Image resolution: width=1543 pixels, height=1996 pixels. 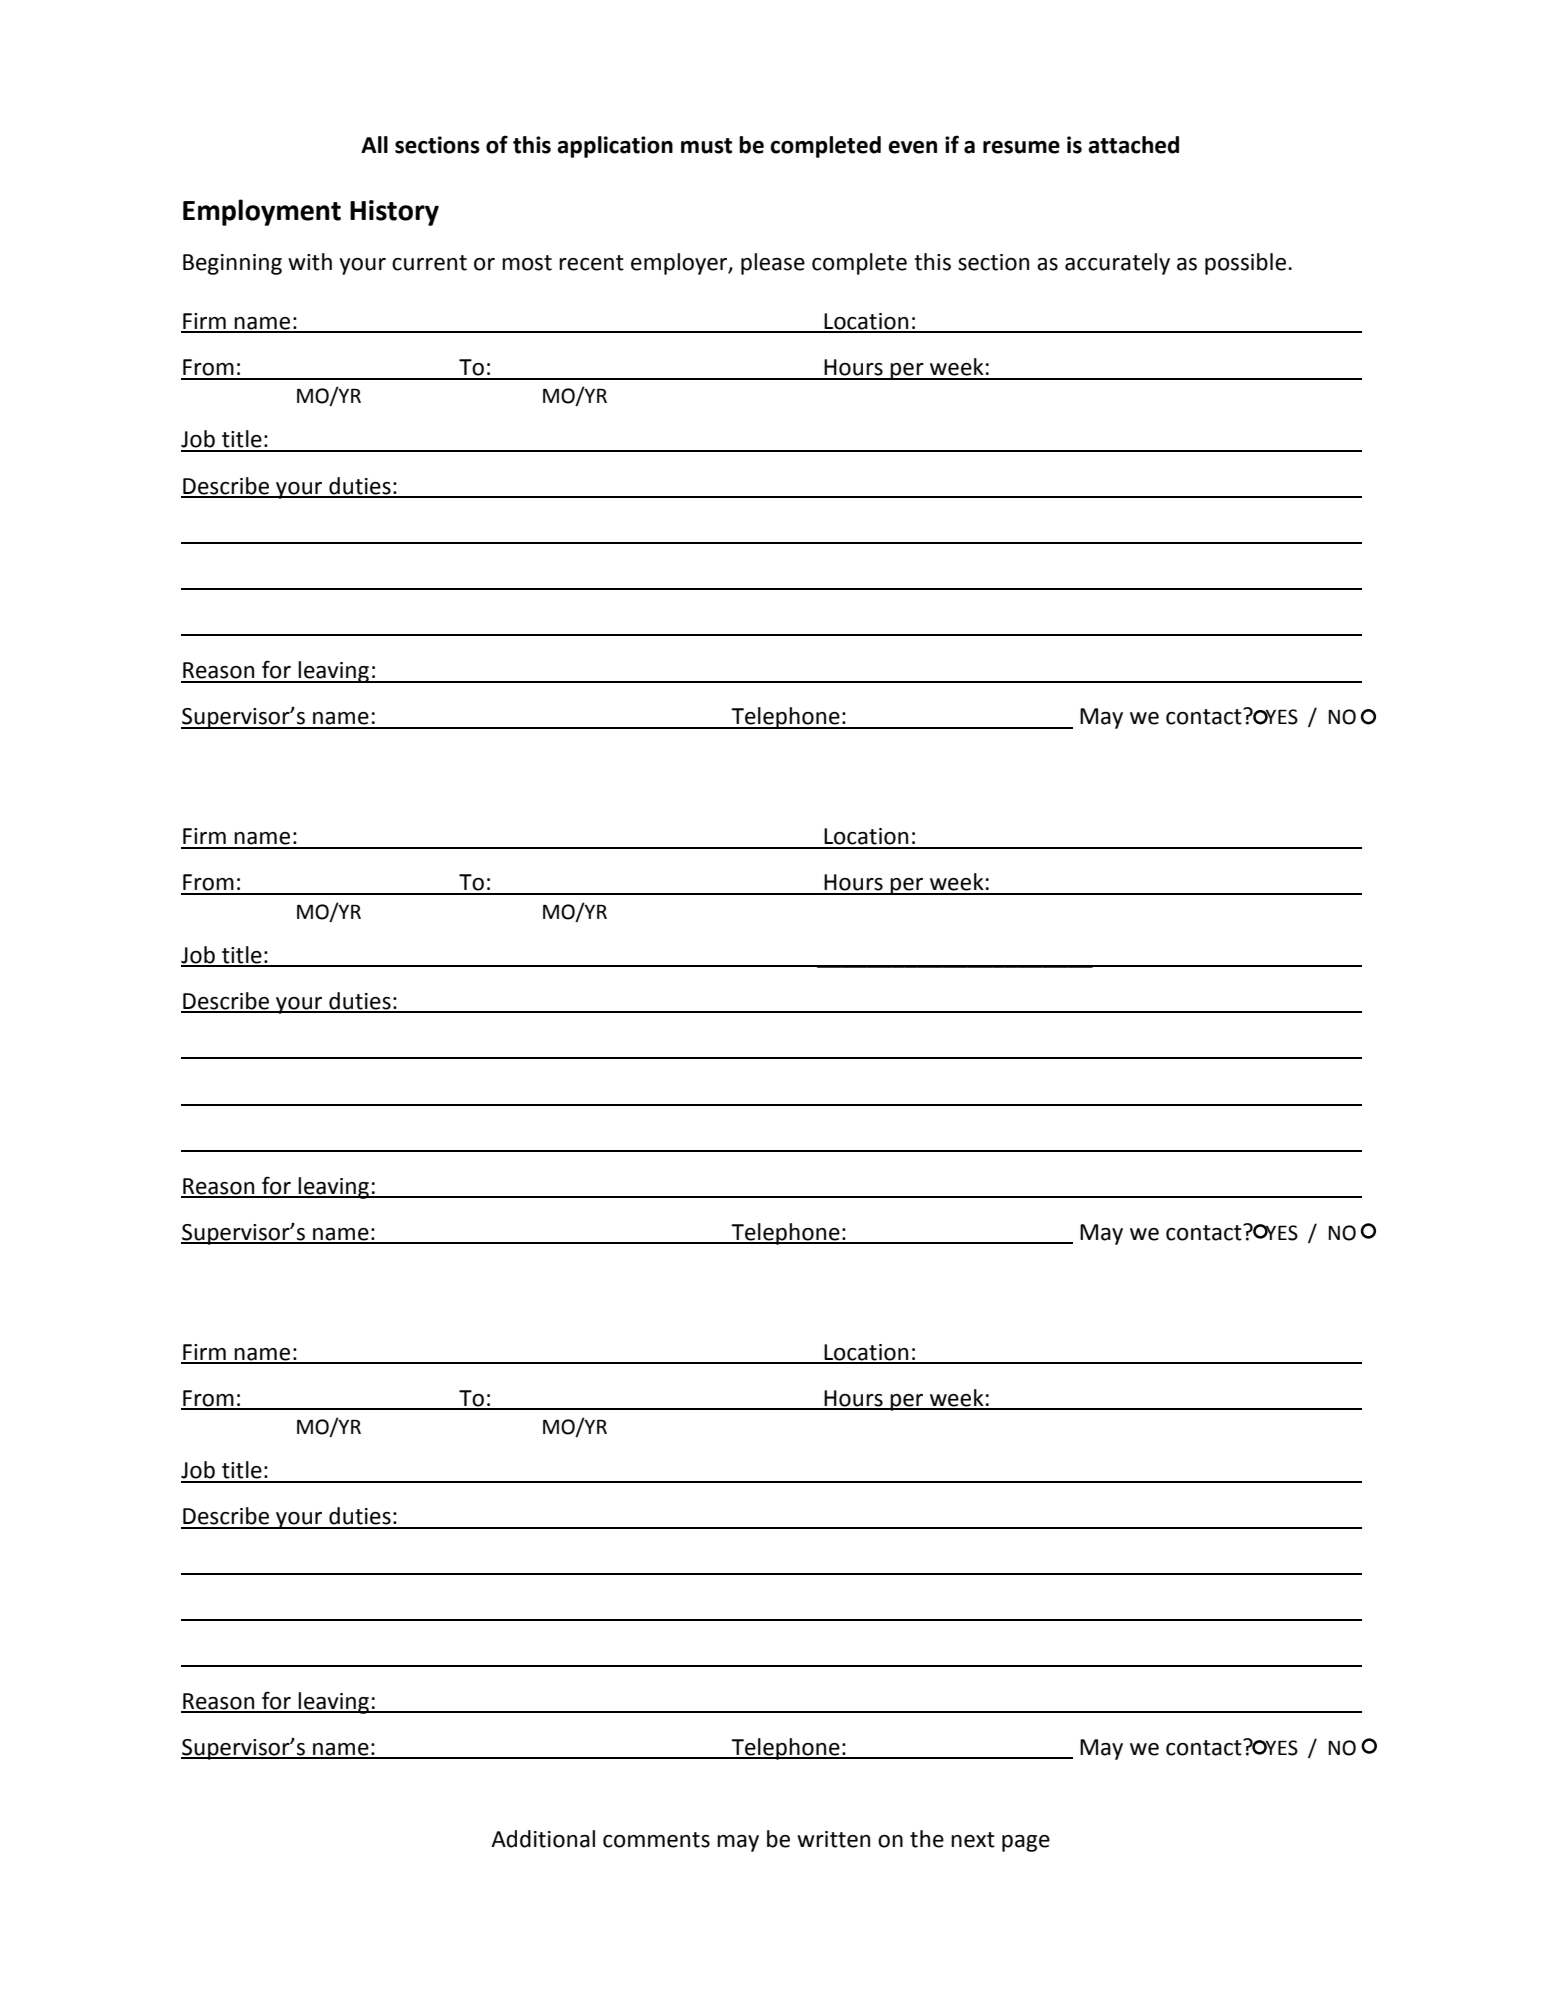 What do you see at coordinates (1133, 145) in the document?
I see `attached` at bounding box center [1133, 145].
